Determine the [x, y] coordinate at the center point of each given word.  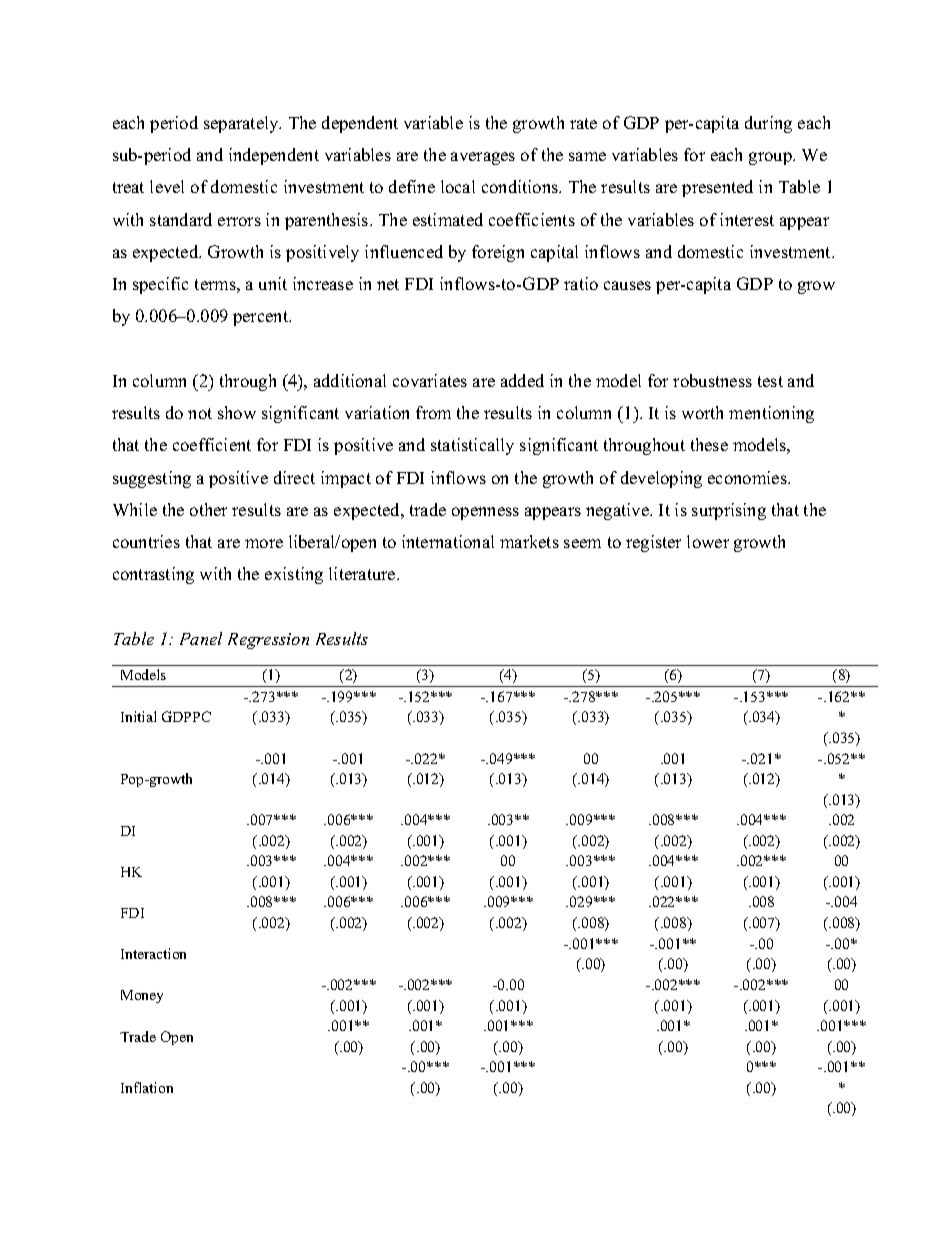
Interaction [153, 953]
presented [717, 188]
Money [142, 996]
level [167, 186]
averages [483, 158]
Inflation [147, 1087]
